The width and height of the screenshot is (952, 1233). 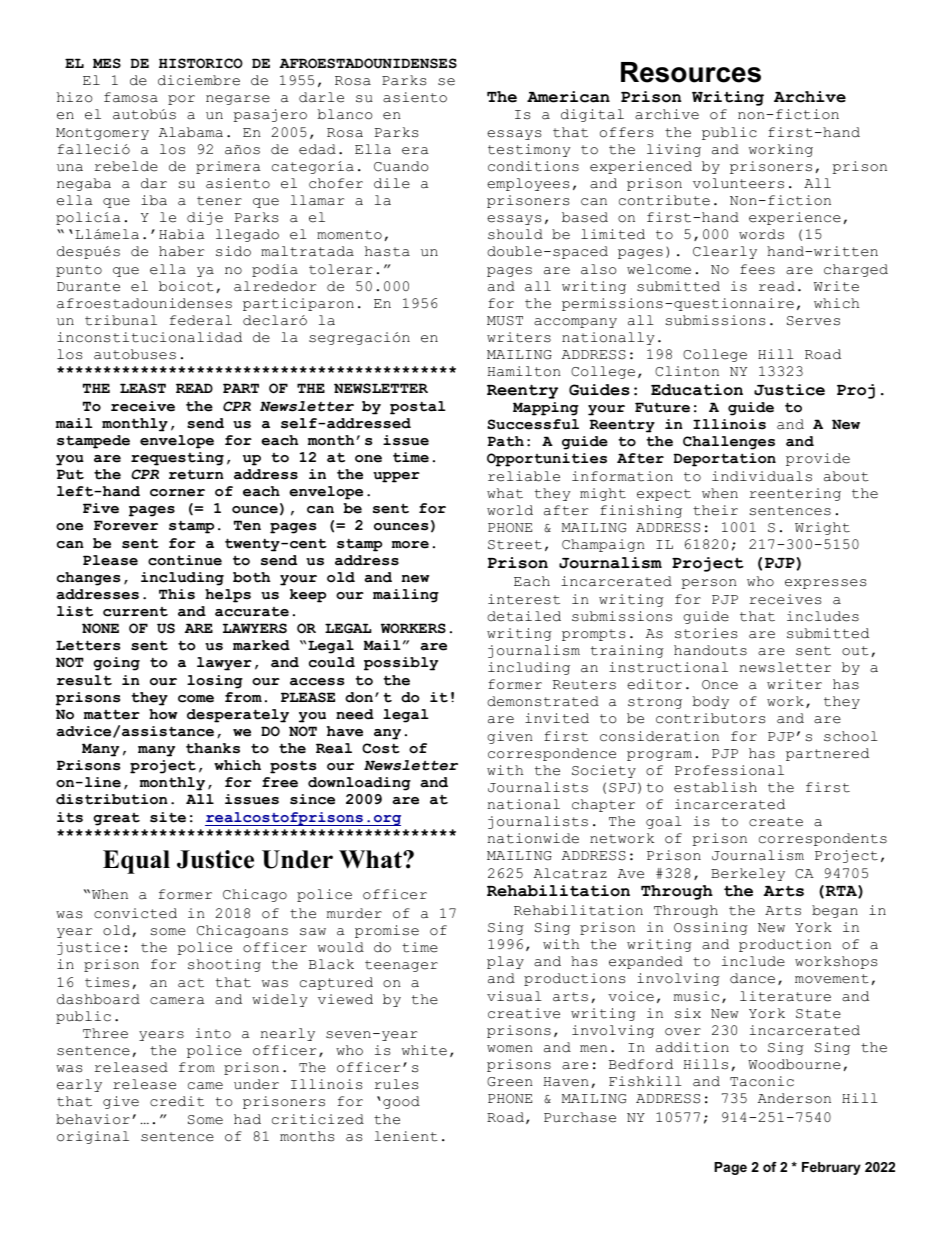 What do you see at coordinates (706, 633) in the screenshot?
I see `stories` at bounding box center [706, 633].
